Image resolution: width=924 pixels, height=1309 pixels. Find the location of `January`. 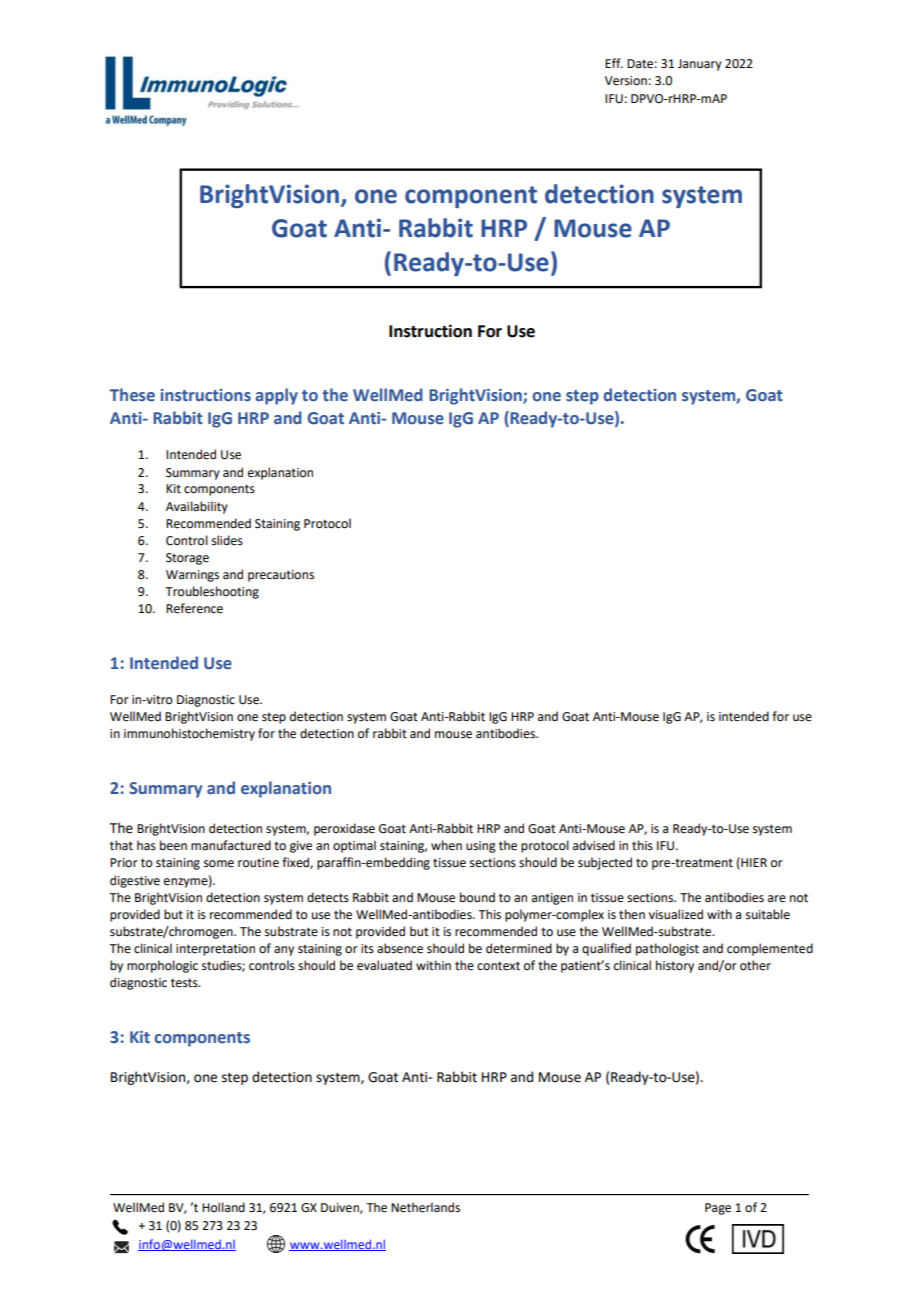

January is located at coordinates (700, 65).
